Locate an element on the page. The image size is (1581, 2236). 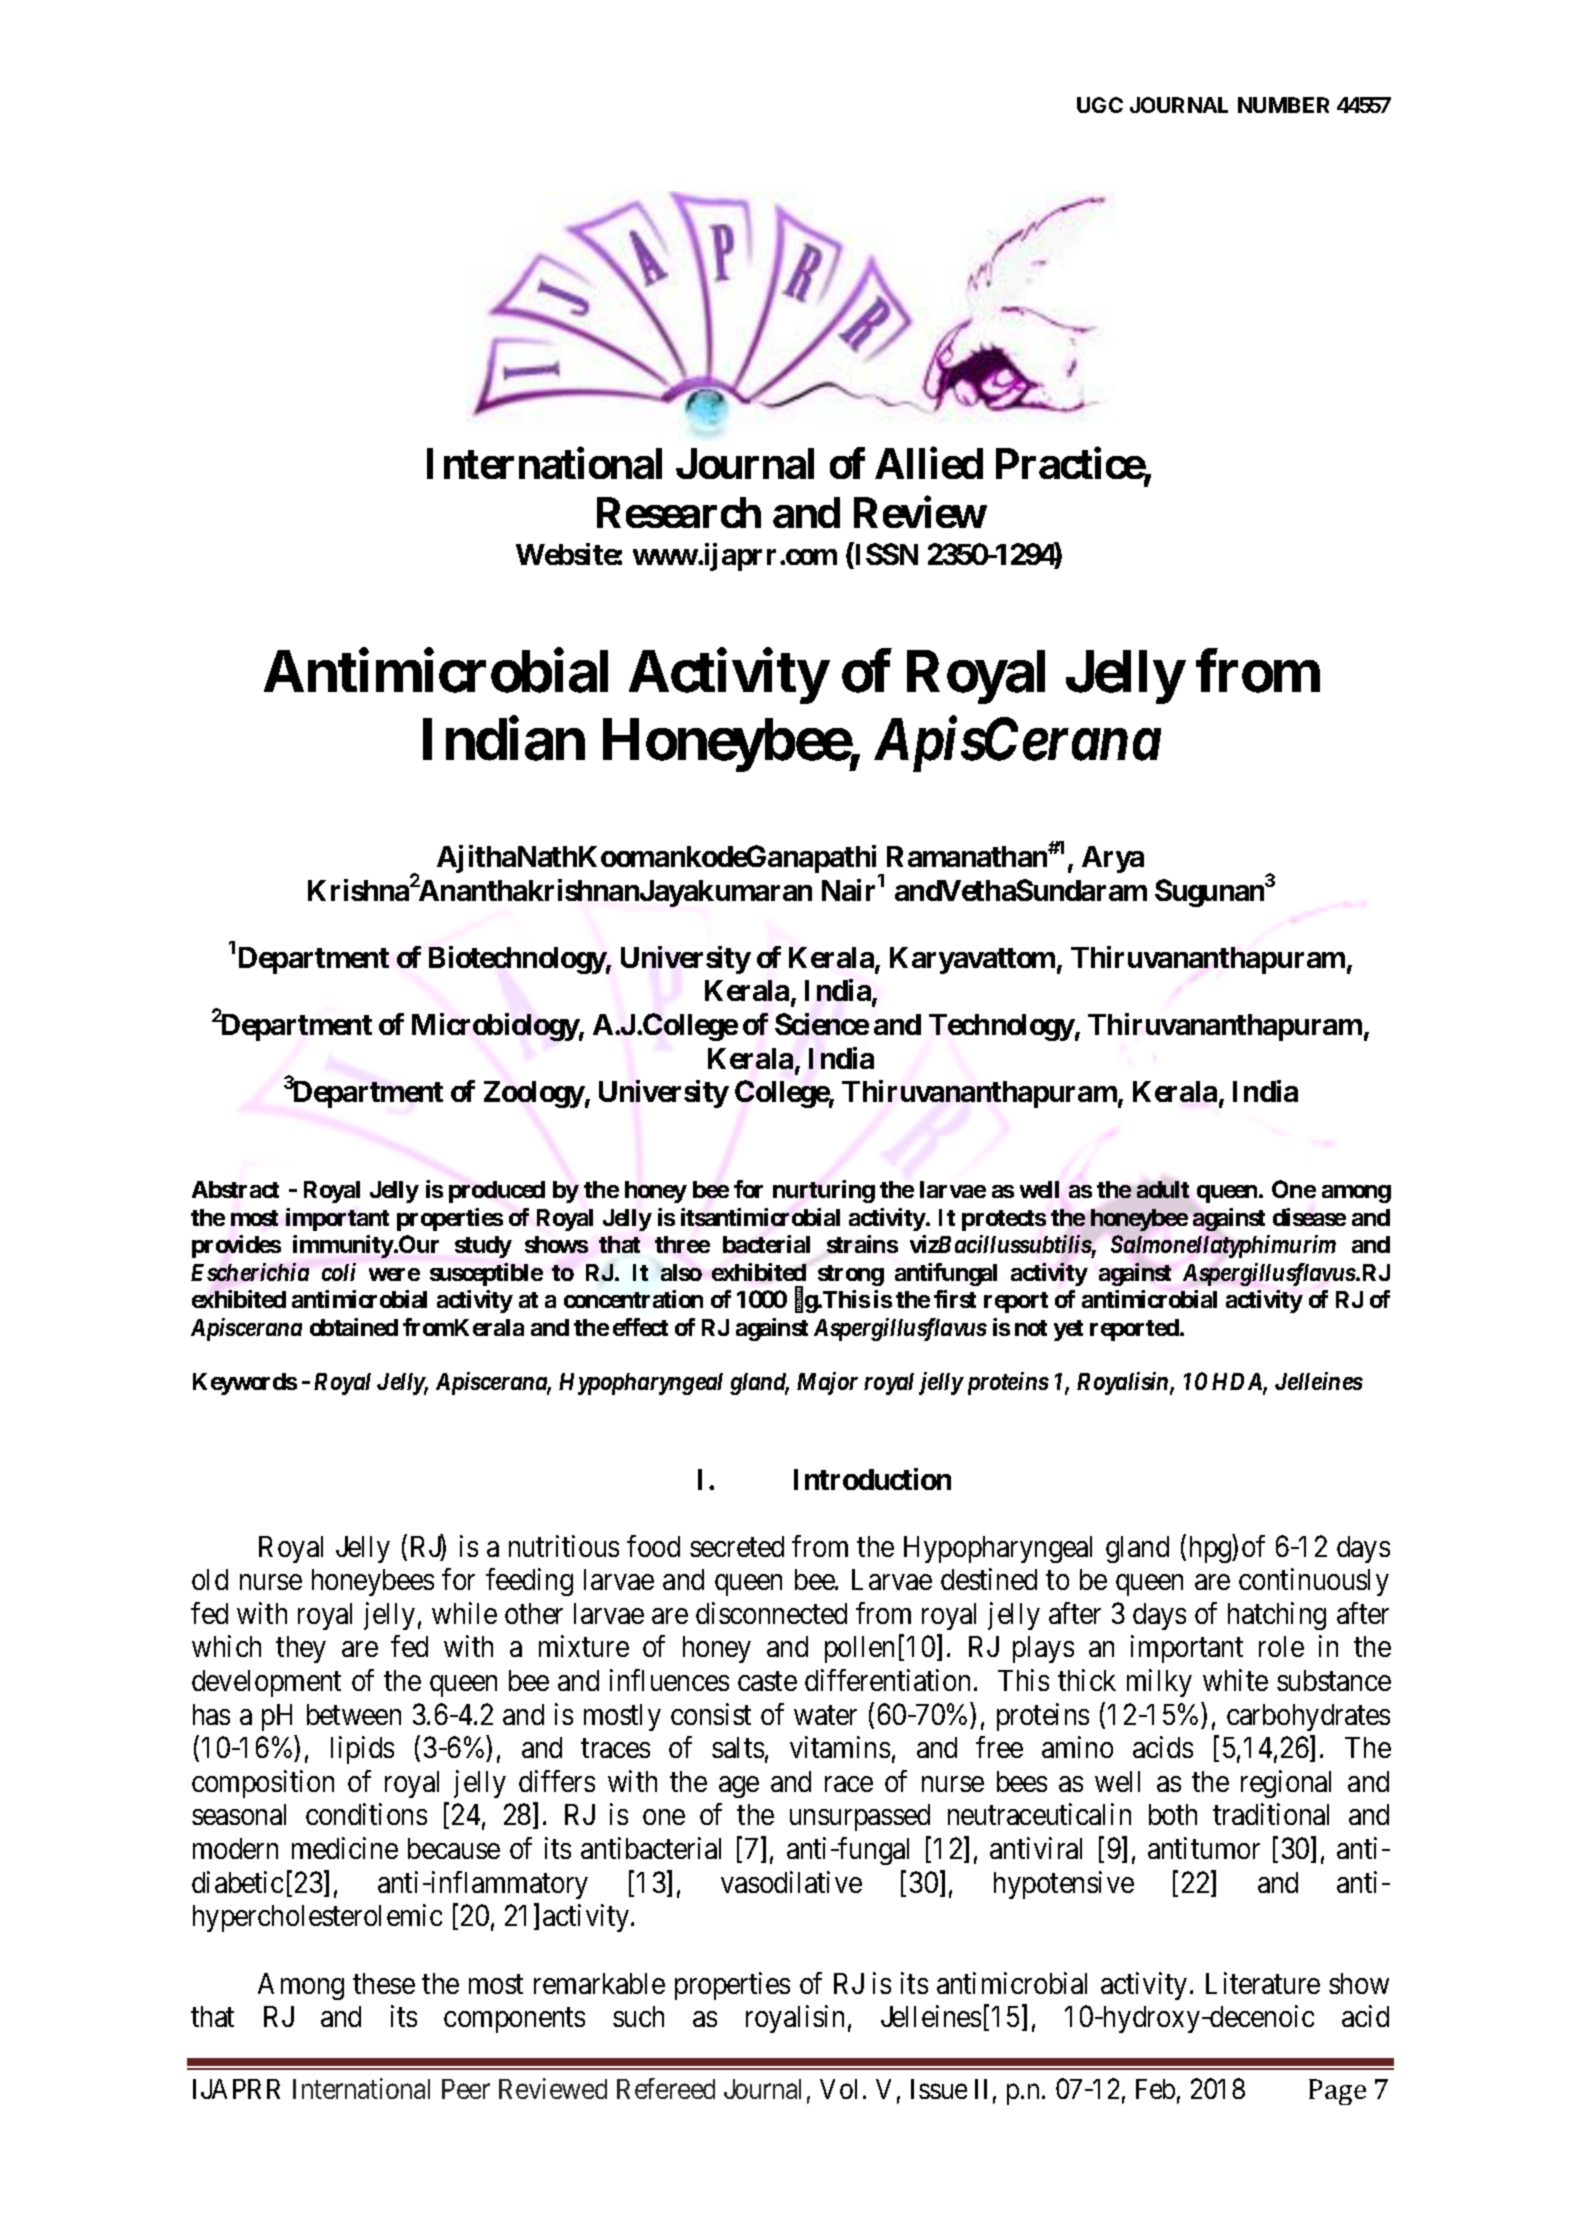
NUMBER is located at coordinates (1283, 105).
